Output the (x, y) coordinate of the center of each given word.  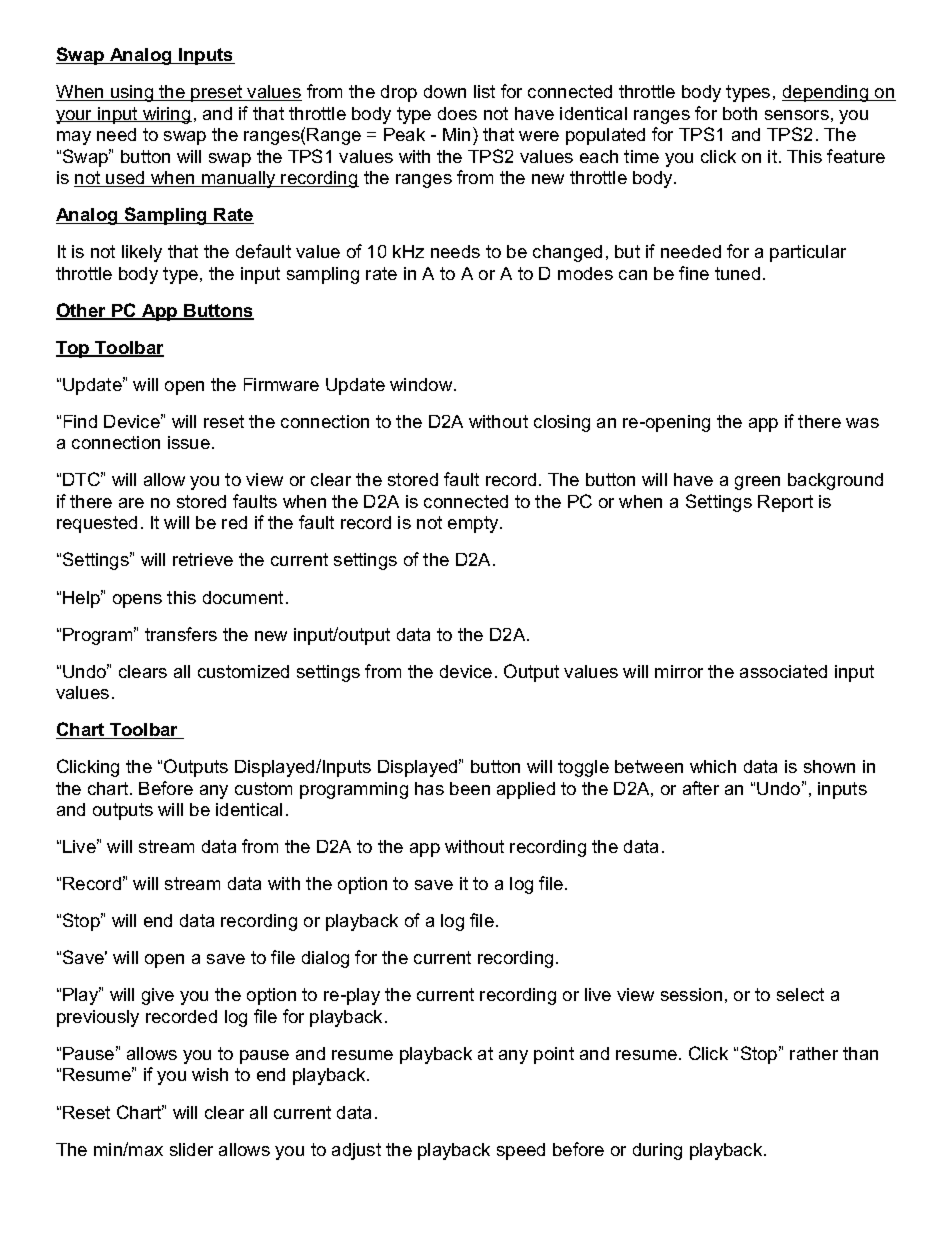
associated (783, 671)
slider (191, 1149)
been (470, 788)
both (740, 113)
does (457, 113)
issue (189, 442)
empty (474, 524)
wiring (166, 115)
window (422, 384)
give (158, 996)
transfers (181, 634)
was (862, 423)
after (701, 788)
